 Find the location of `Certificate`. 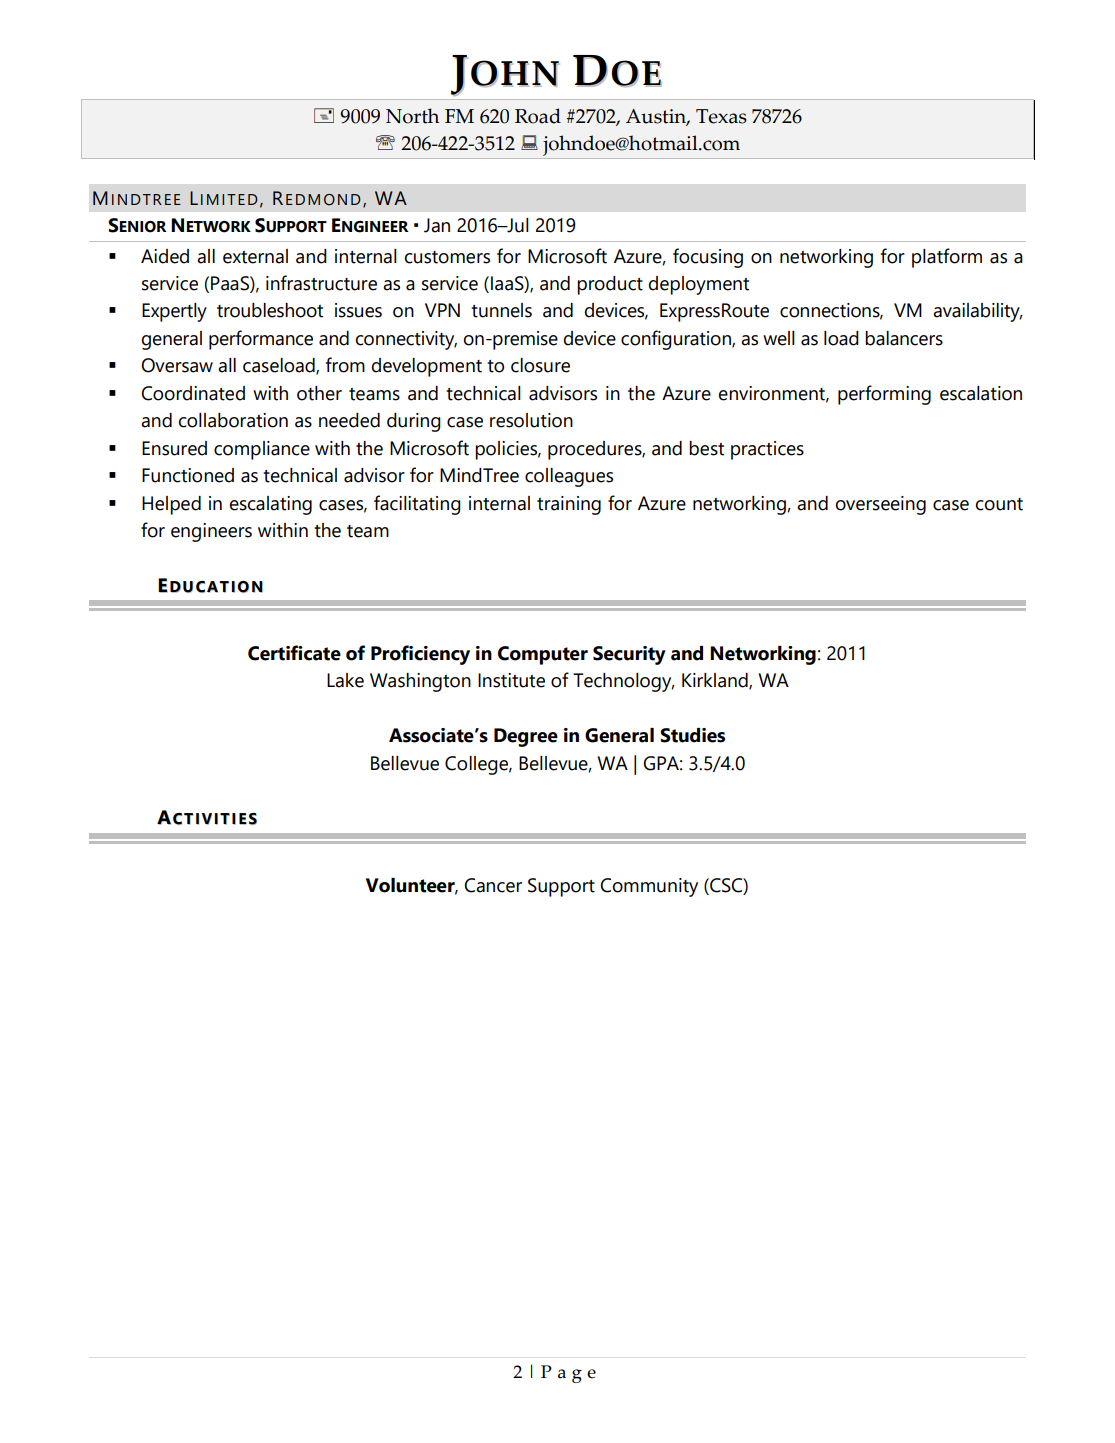

Certificate is located at coordinates (294, 653).
